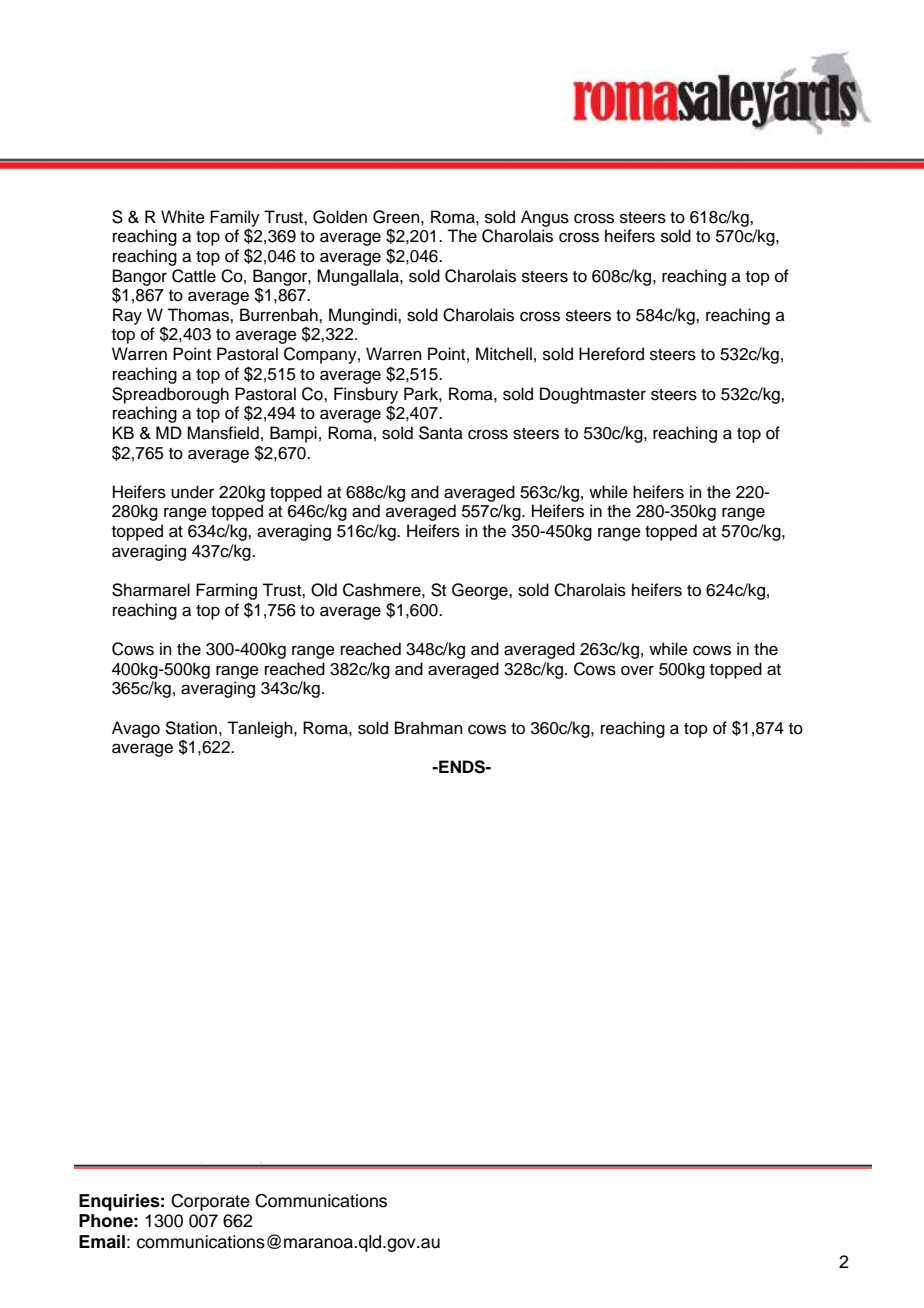  What do you see at coordinates (637, 670) in the screenshot?
I see `over` at bounding box center [637, 670].
